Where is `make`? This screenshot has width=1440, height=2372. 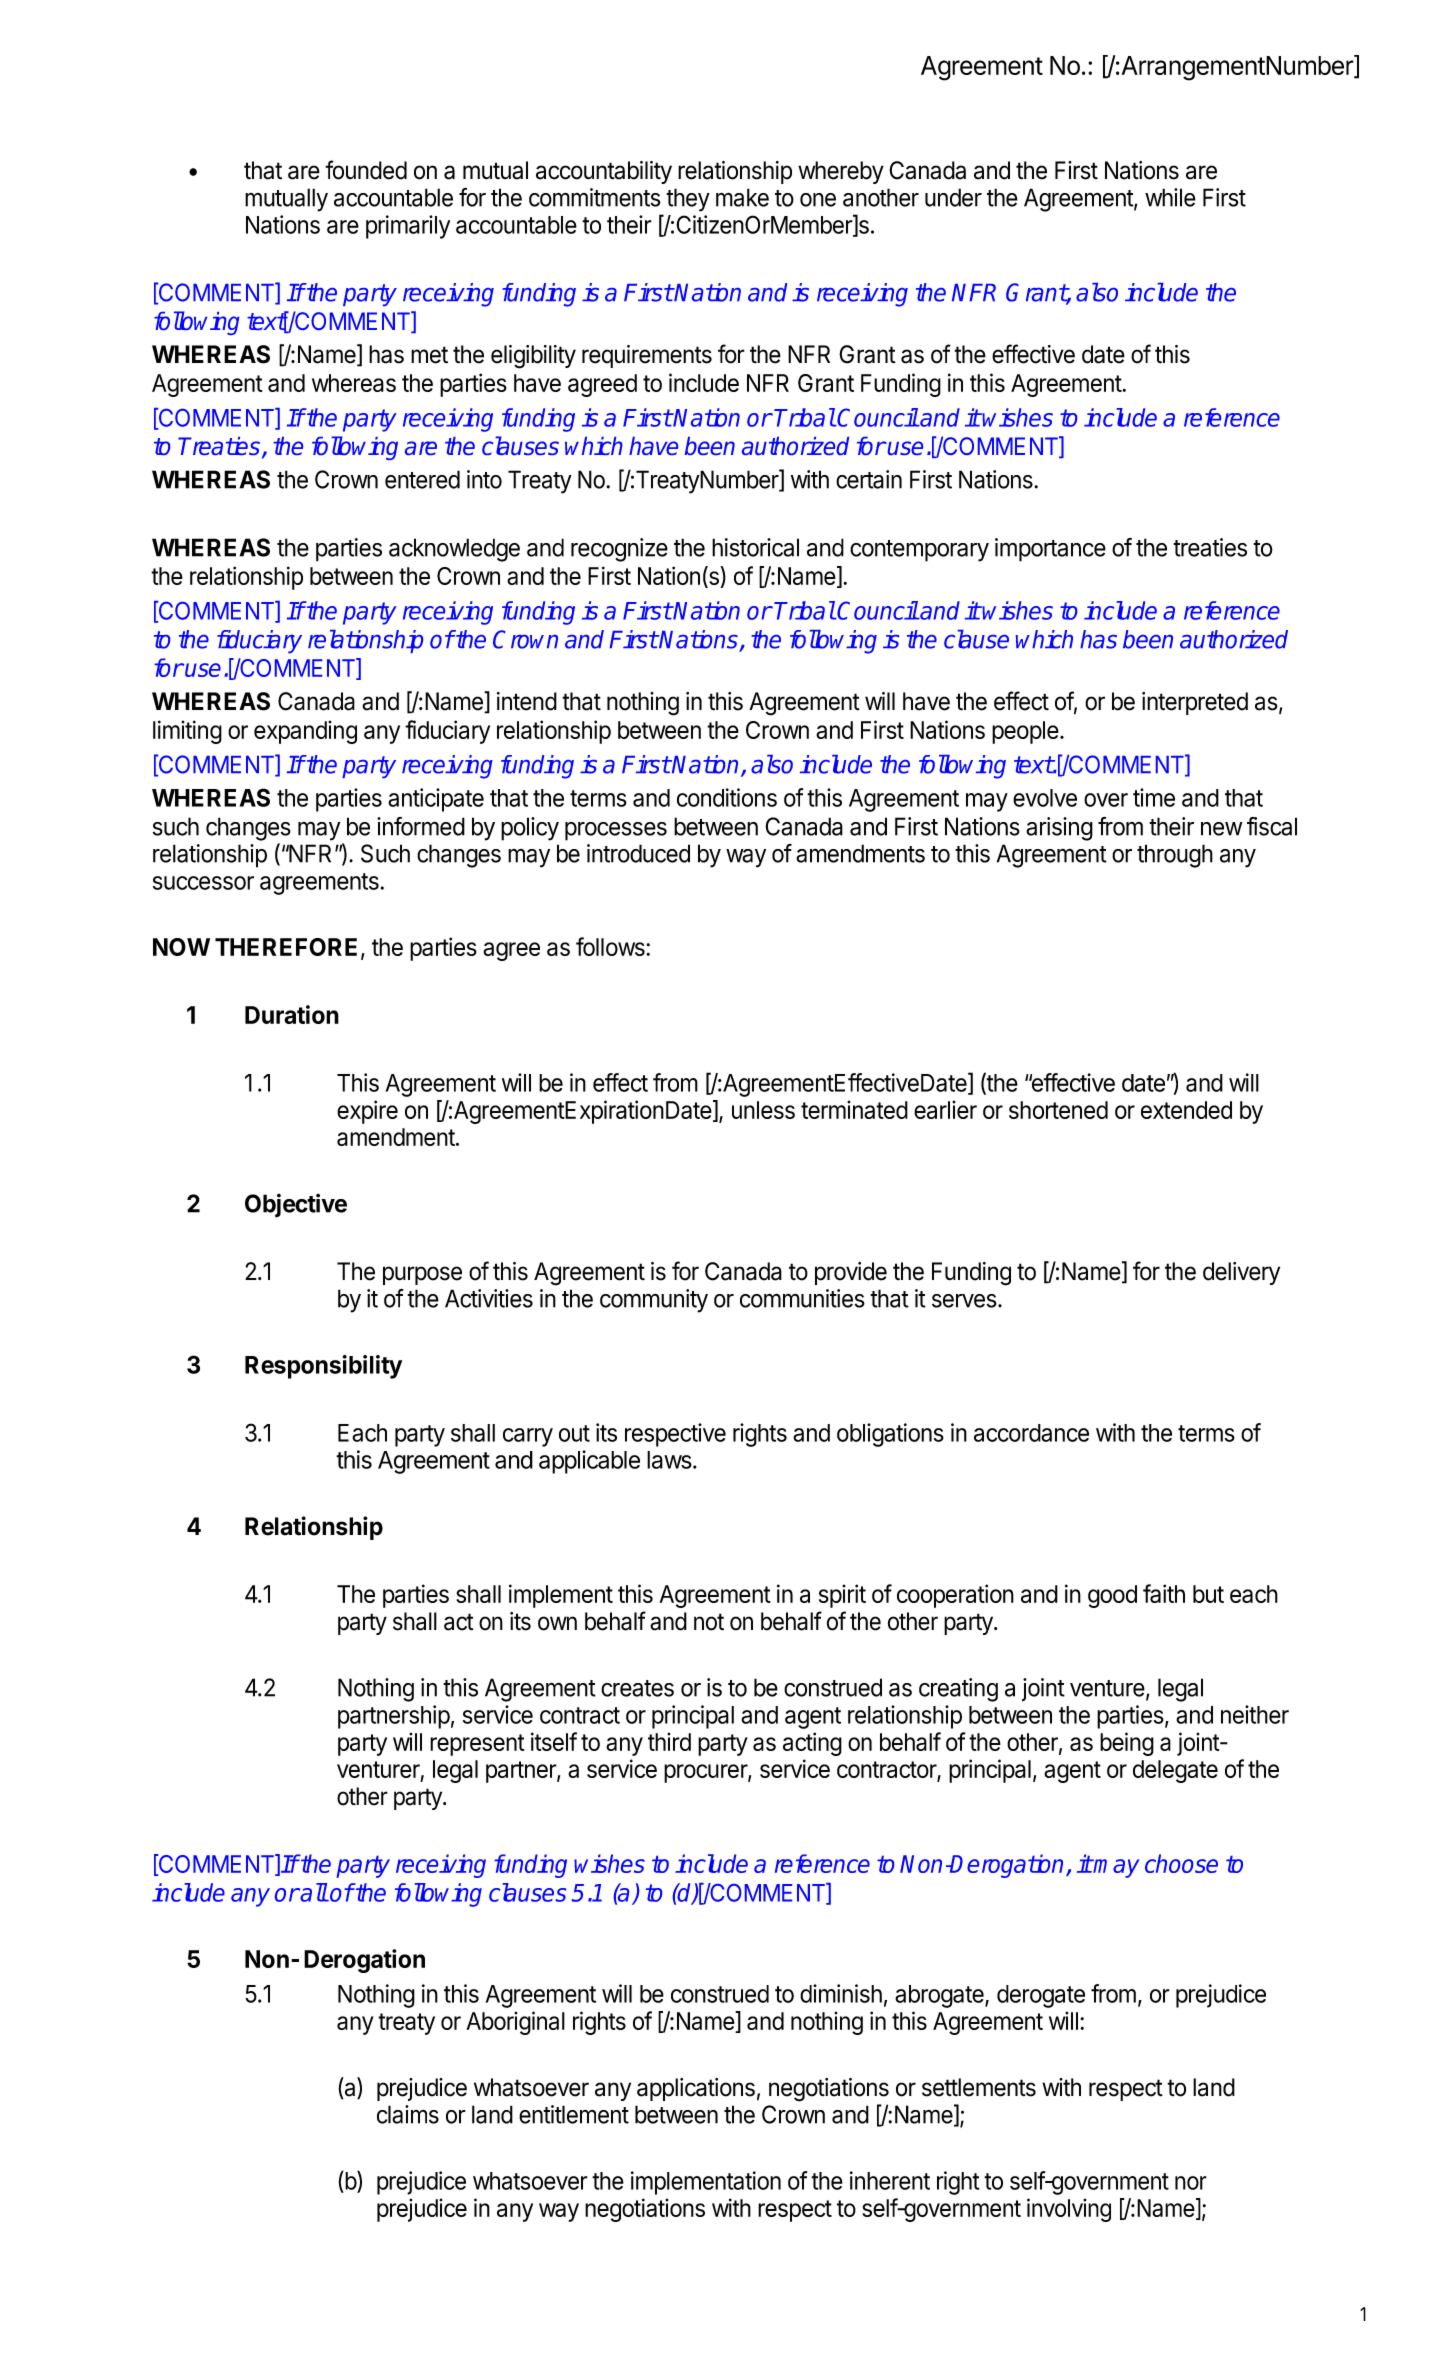 make is located at coordinates (742, 197).
